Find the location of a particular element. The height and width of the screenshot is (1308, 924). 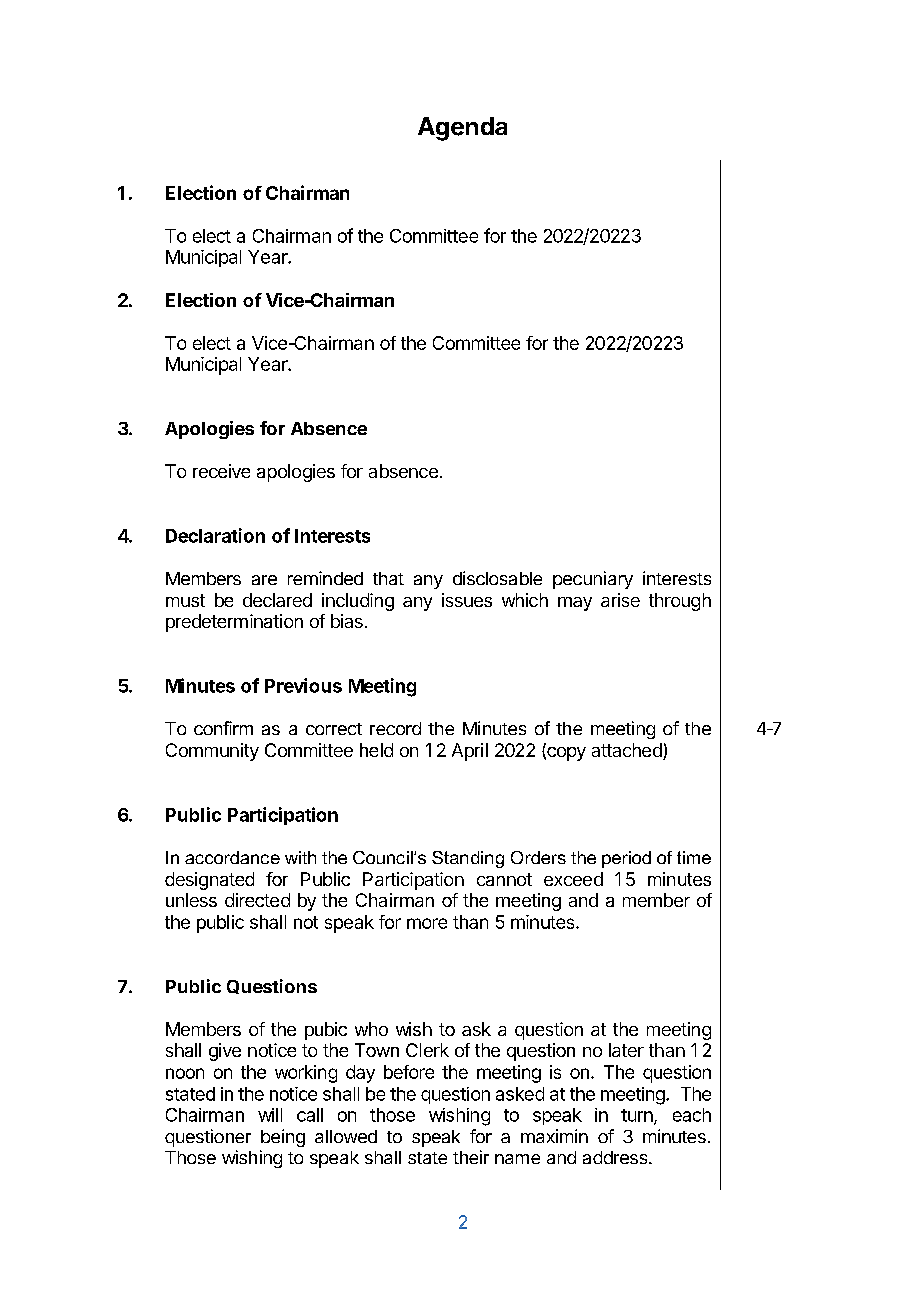

arise is located at coordinates (620, 600).
